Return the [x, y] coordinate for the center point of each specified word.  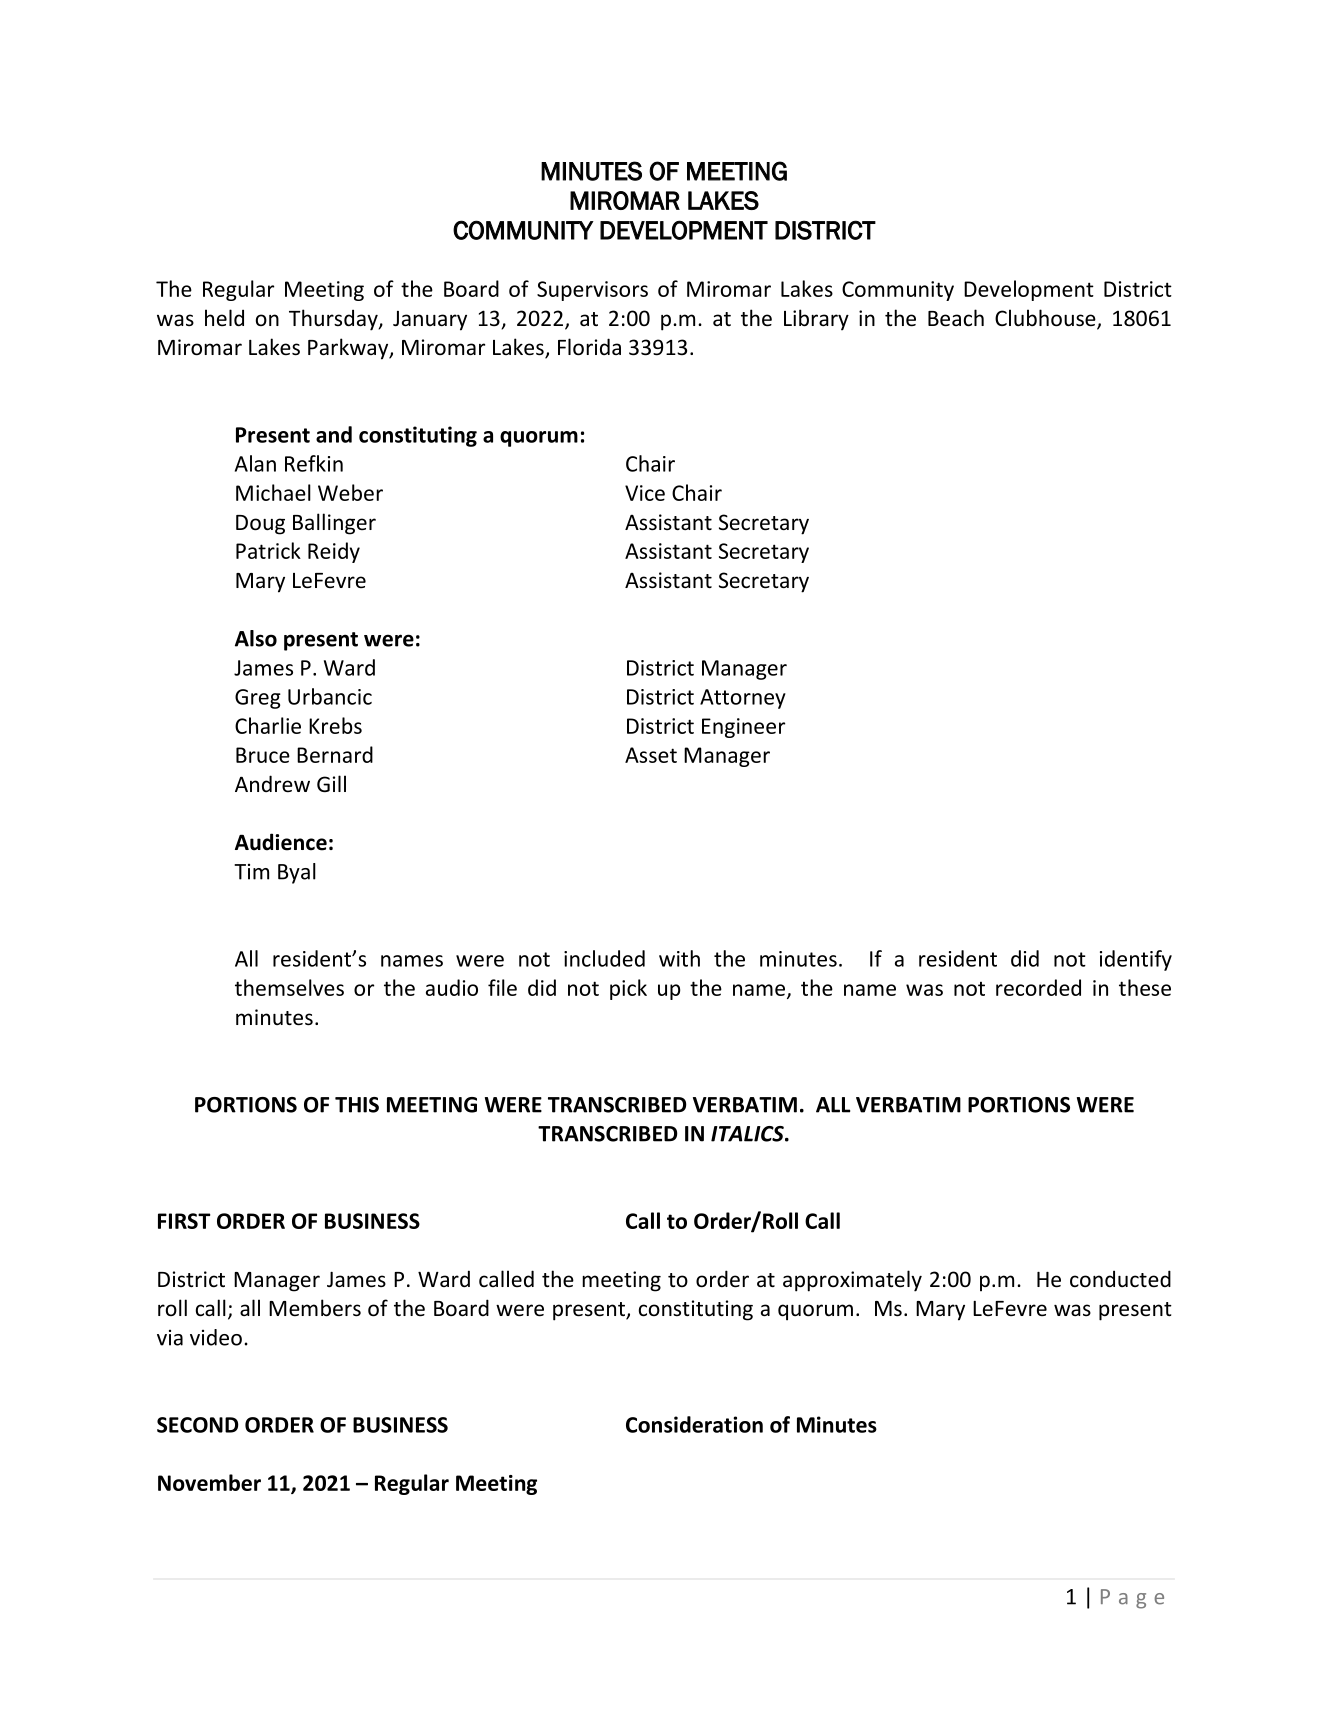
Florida [589, 347]
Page [1132, 1599]
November [209, 1482]
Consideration [694, 1424]
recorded [1038, 987]
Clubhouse [1046, 319]
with [679, 958]
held [224, 317]
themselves [289, 987]
